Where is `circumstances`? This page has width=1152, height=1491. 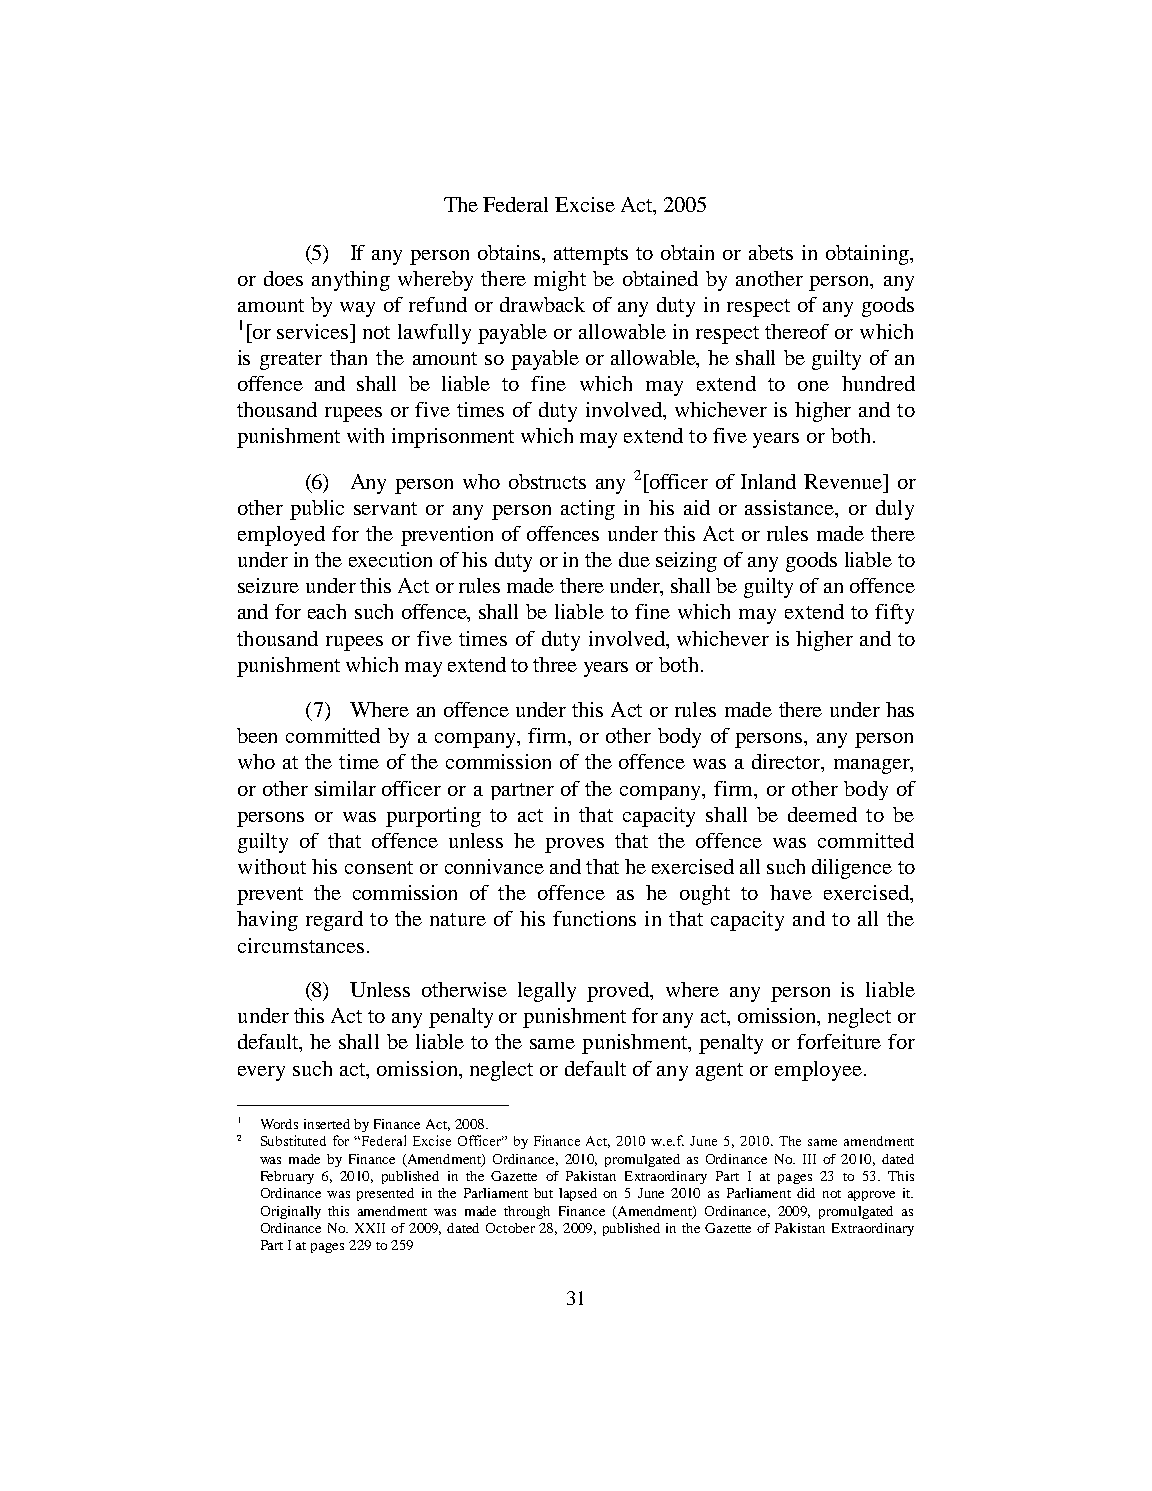
circumstances is located at coordinates (301, 945).
